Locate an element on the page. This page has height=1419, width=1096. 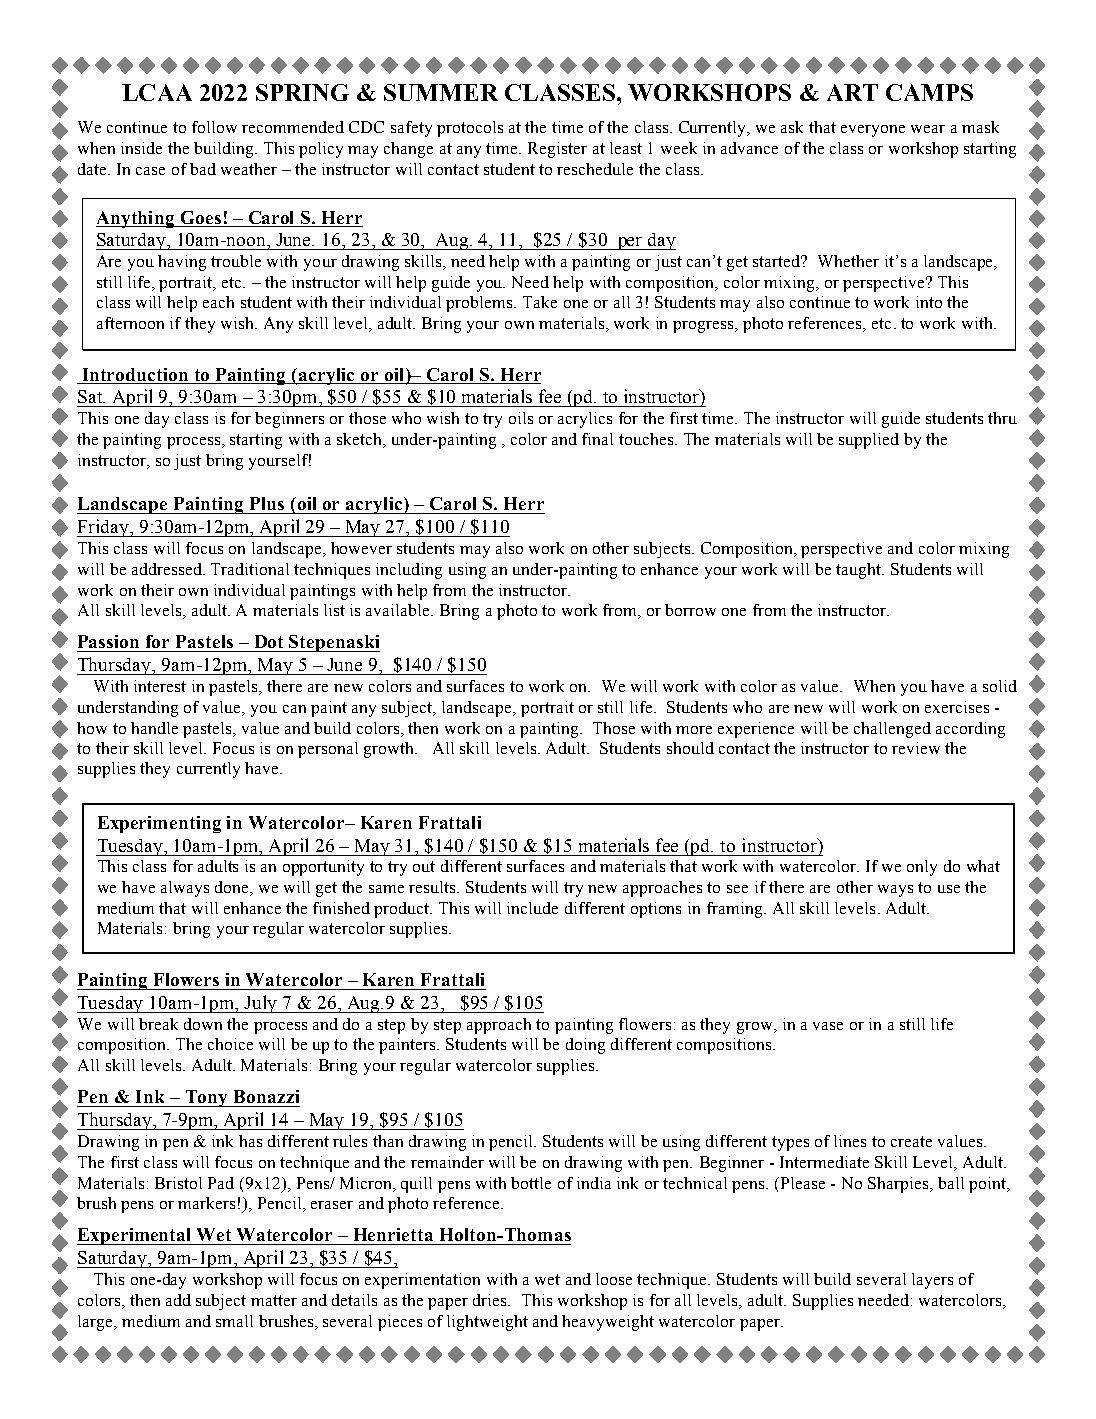
vase is located at coordinates (828, 1026).
